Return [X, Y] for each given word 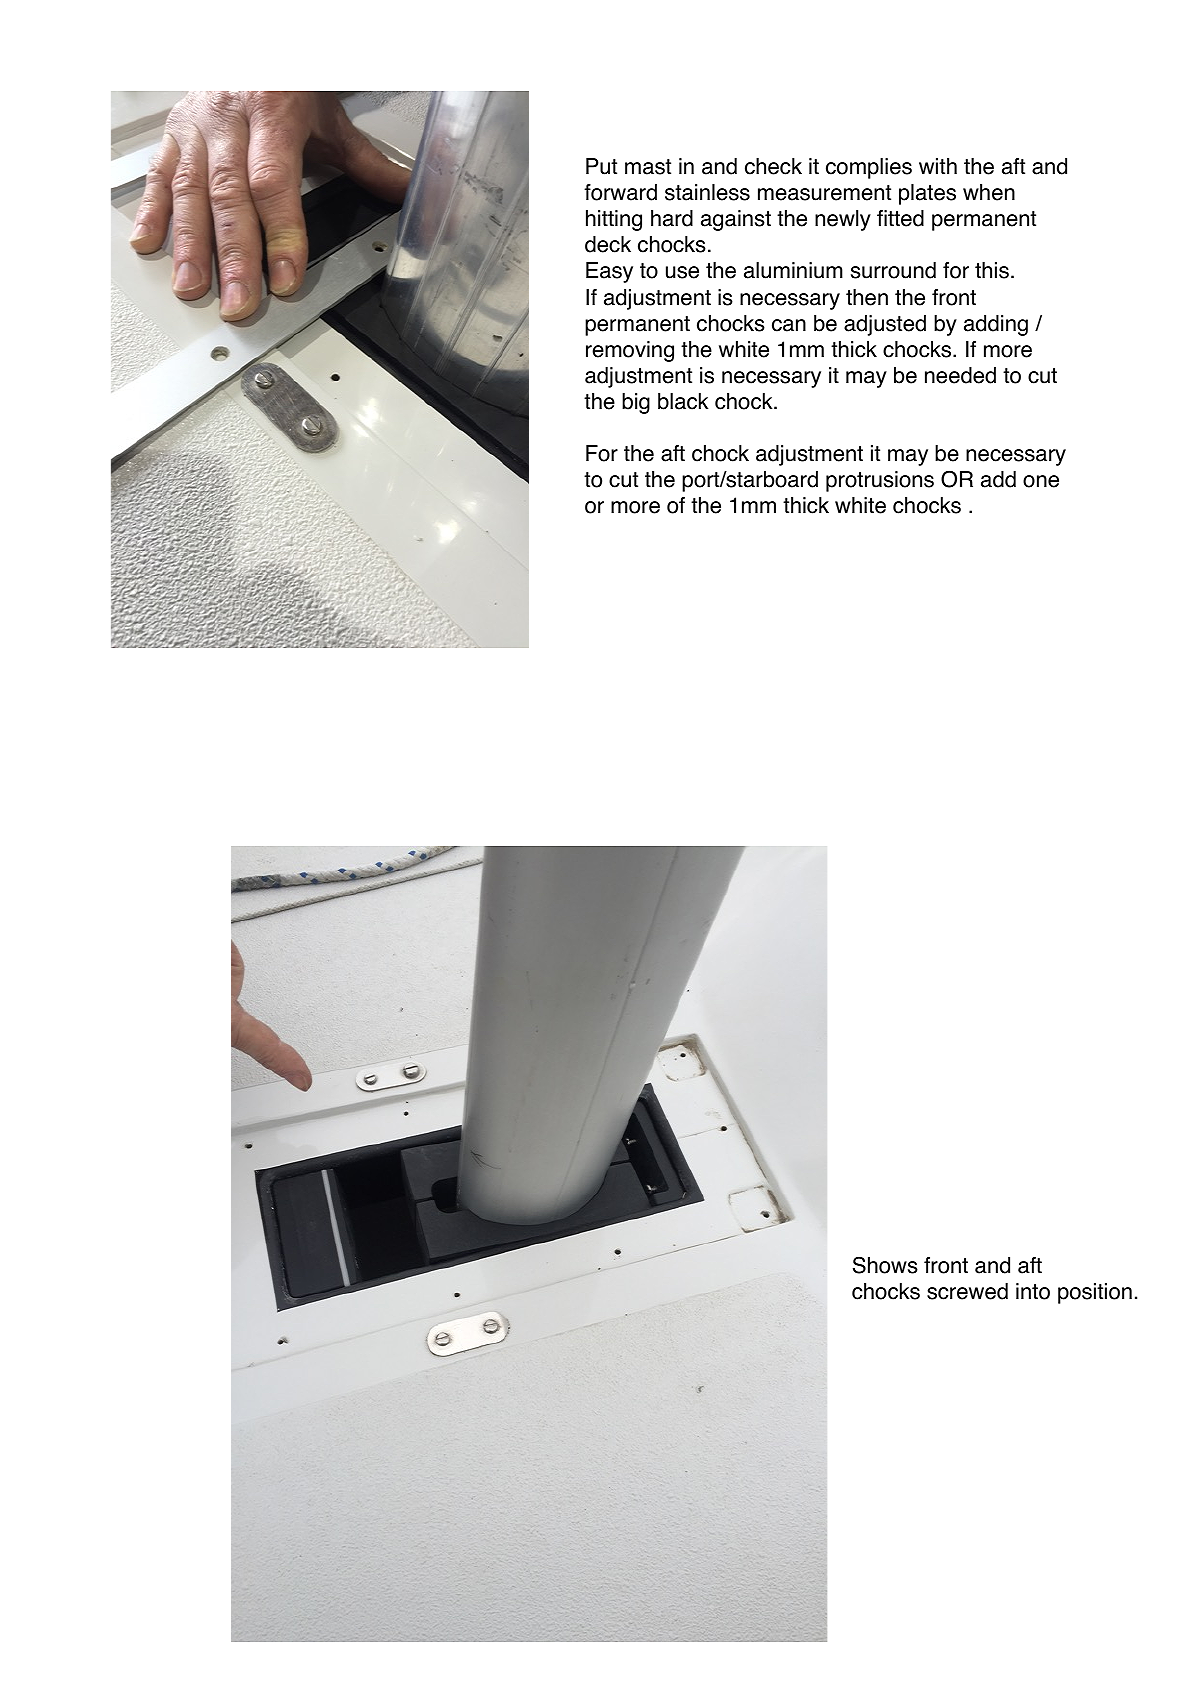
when [989, 192]
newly [843, 220]
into [1033, 1291]
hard [672, 218]
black [683, 401]
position [1095, 1293]
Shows [885, 1265]
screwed [967, 1291]
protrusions [880, 481]
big [636, 403]
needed [960, 375]
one [1041, 481]
